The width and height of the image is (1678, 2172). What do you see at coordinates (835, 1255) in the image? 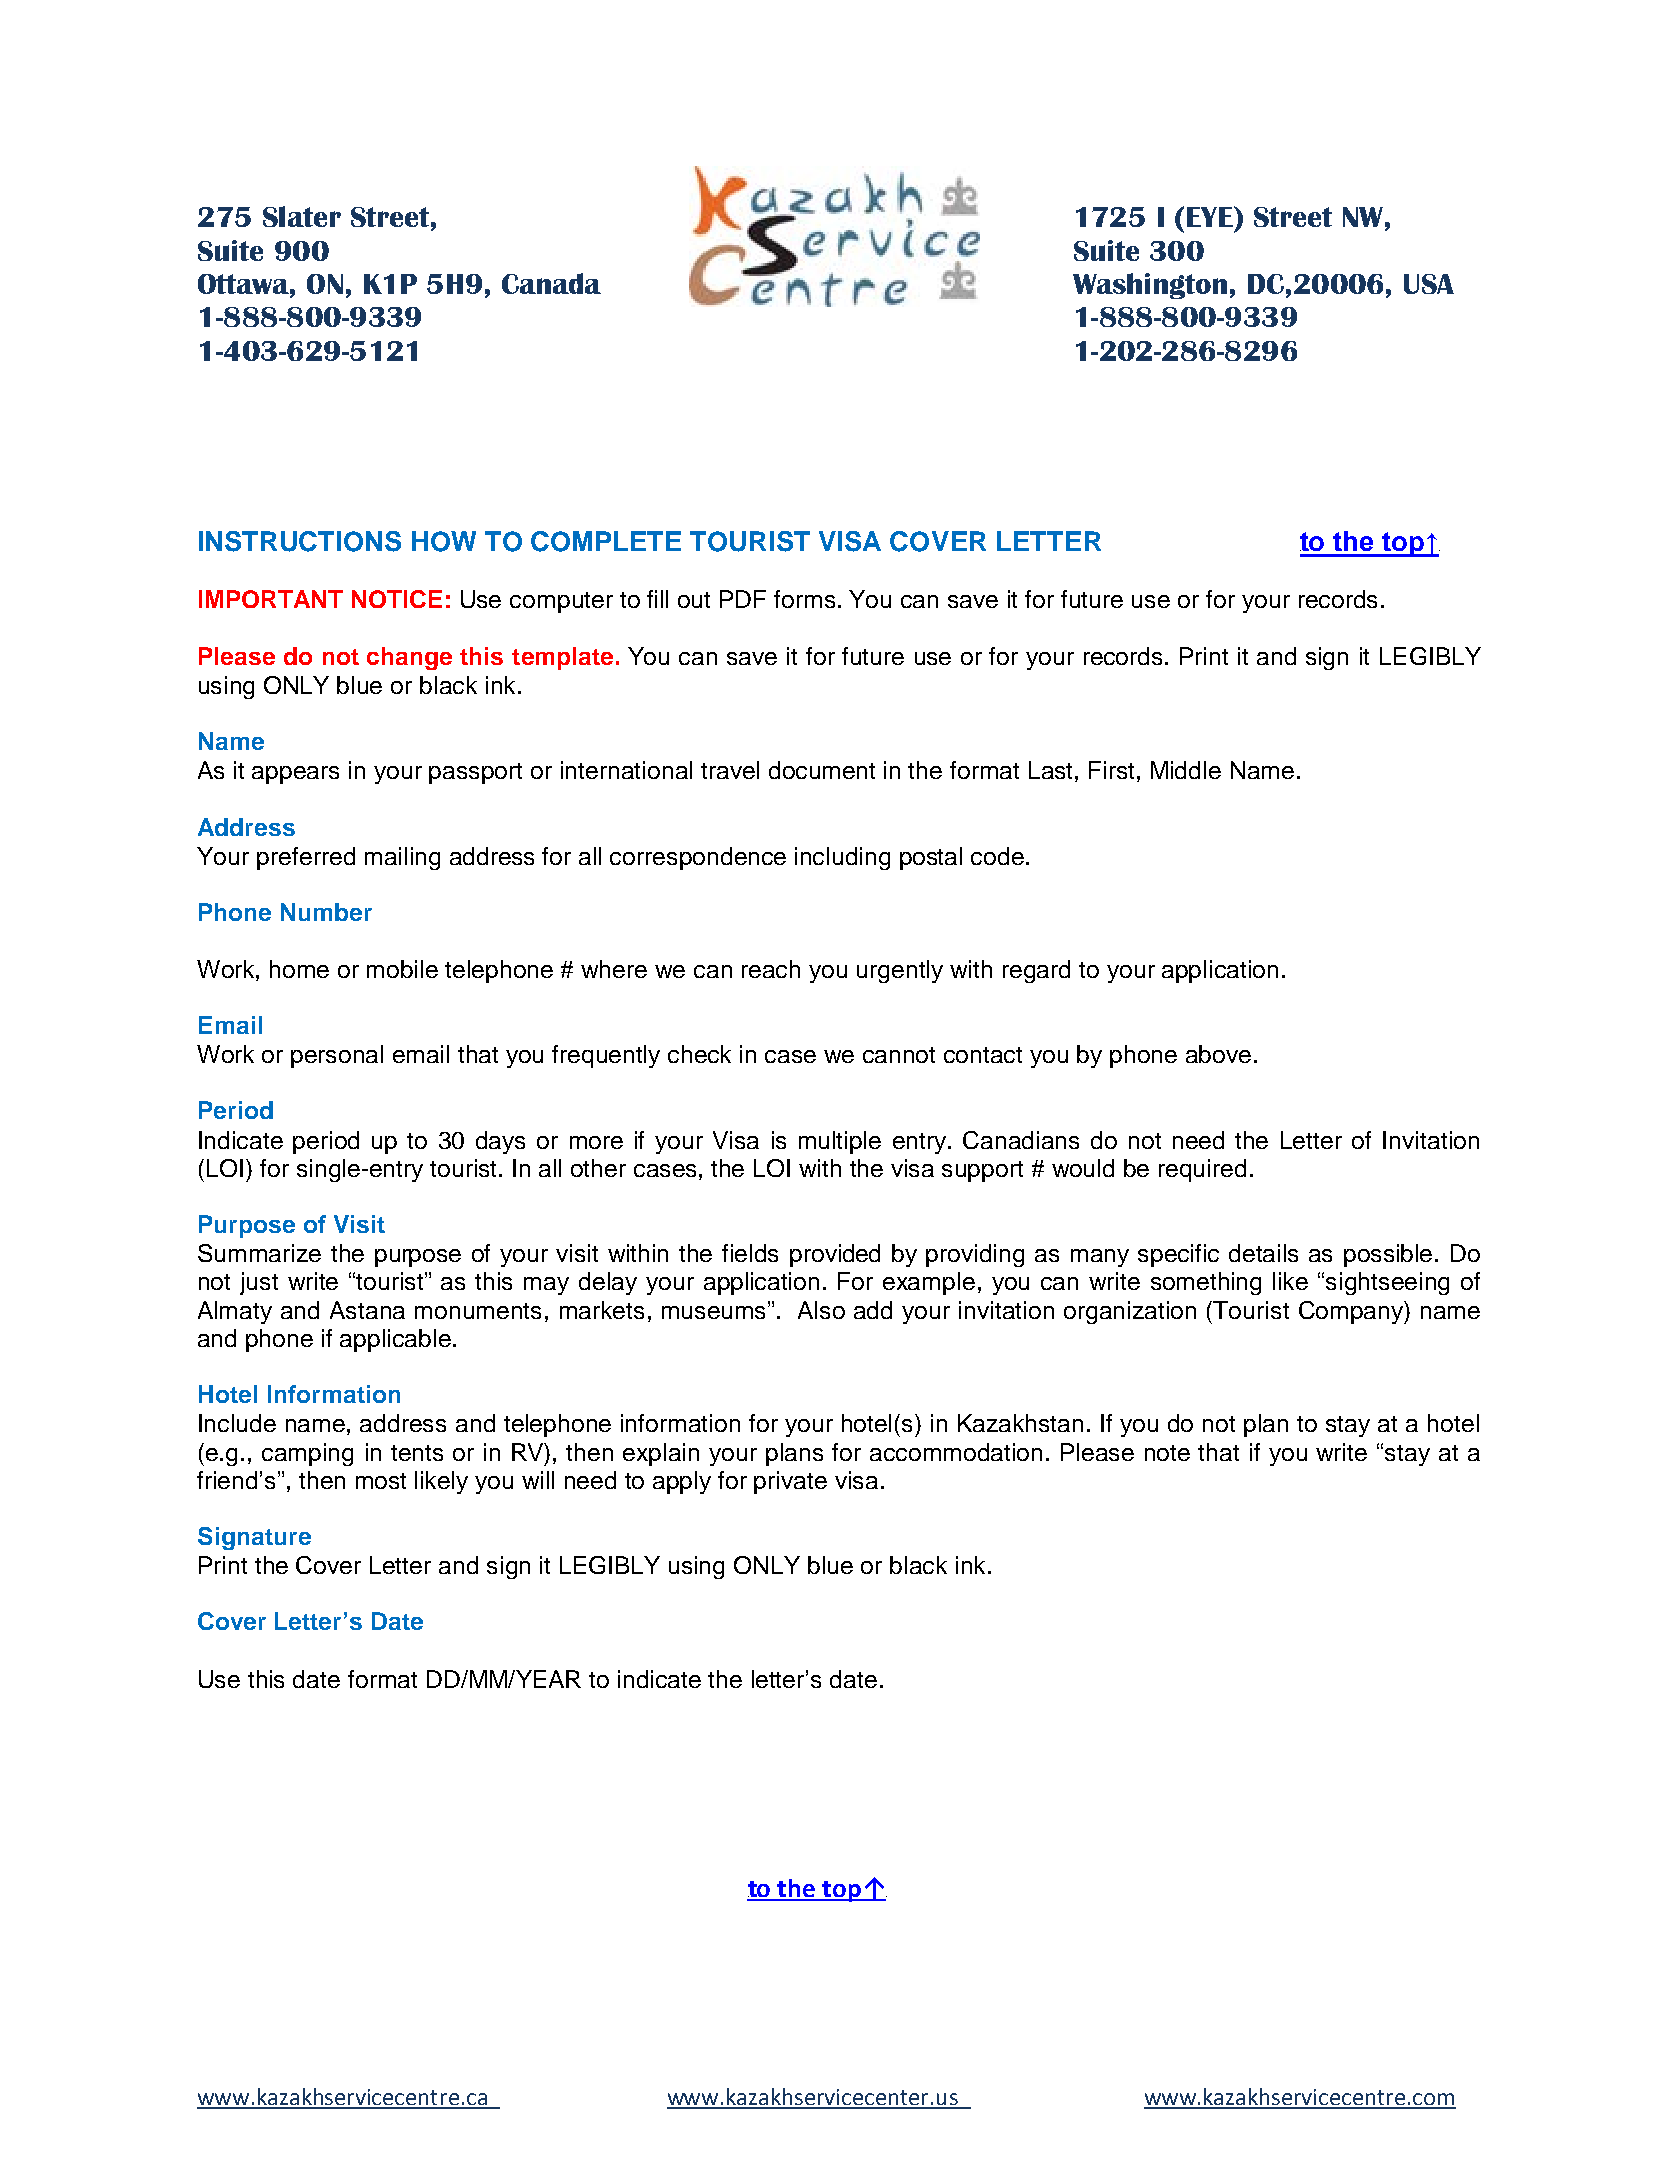
I see `provided` at bounding box center [835, 1255].
